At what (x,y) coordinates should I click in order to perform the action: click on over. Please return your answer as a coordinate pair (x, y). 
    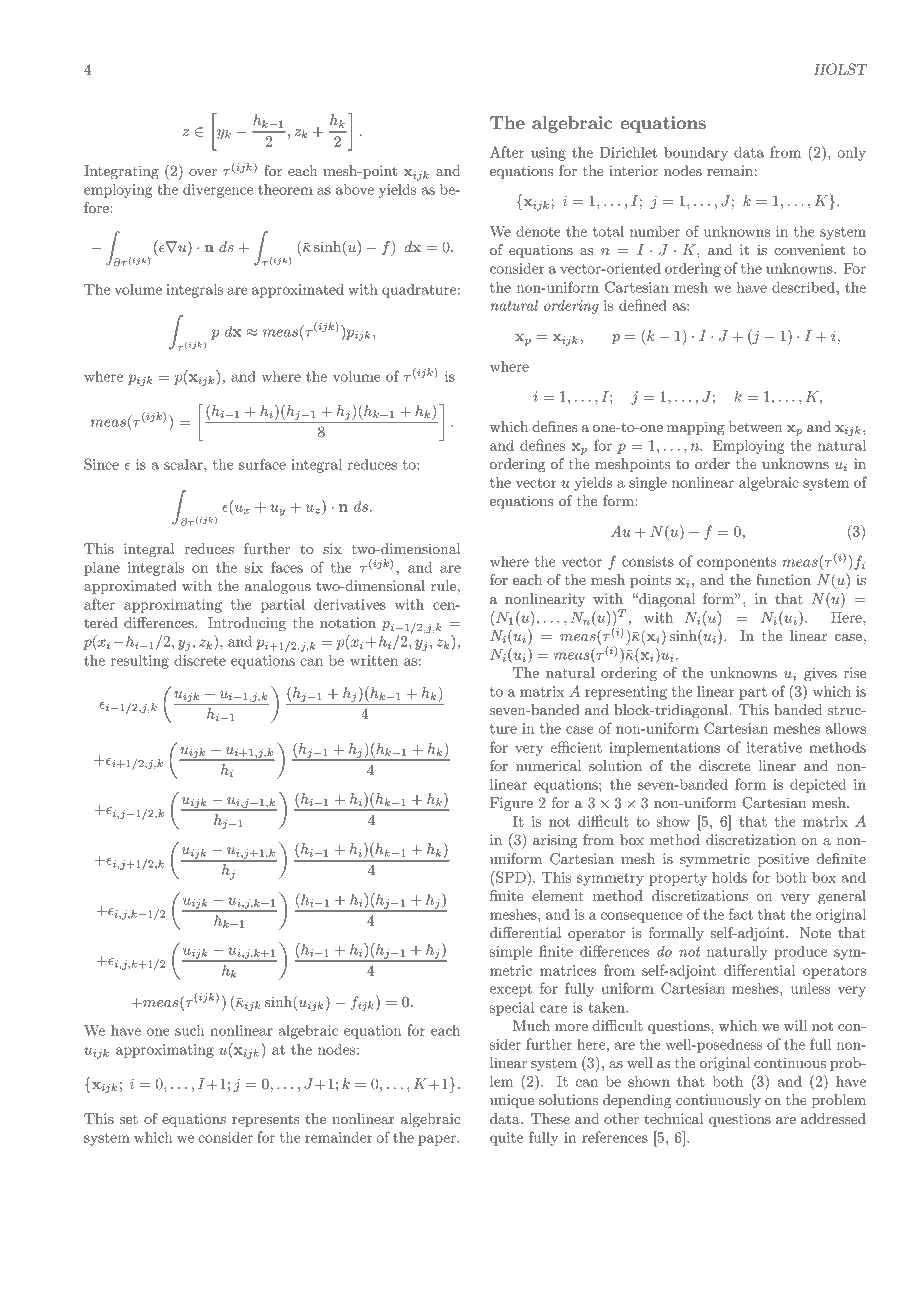
    Looking at the image, I should click on (203, 172).
